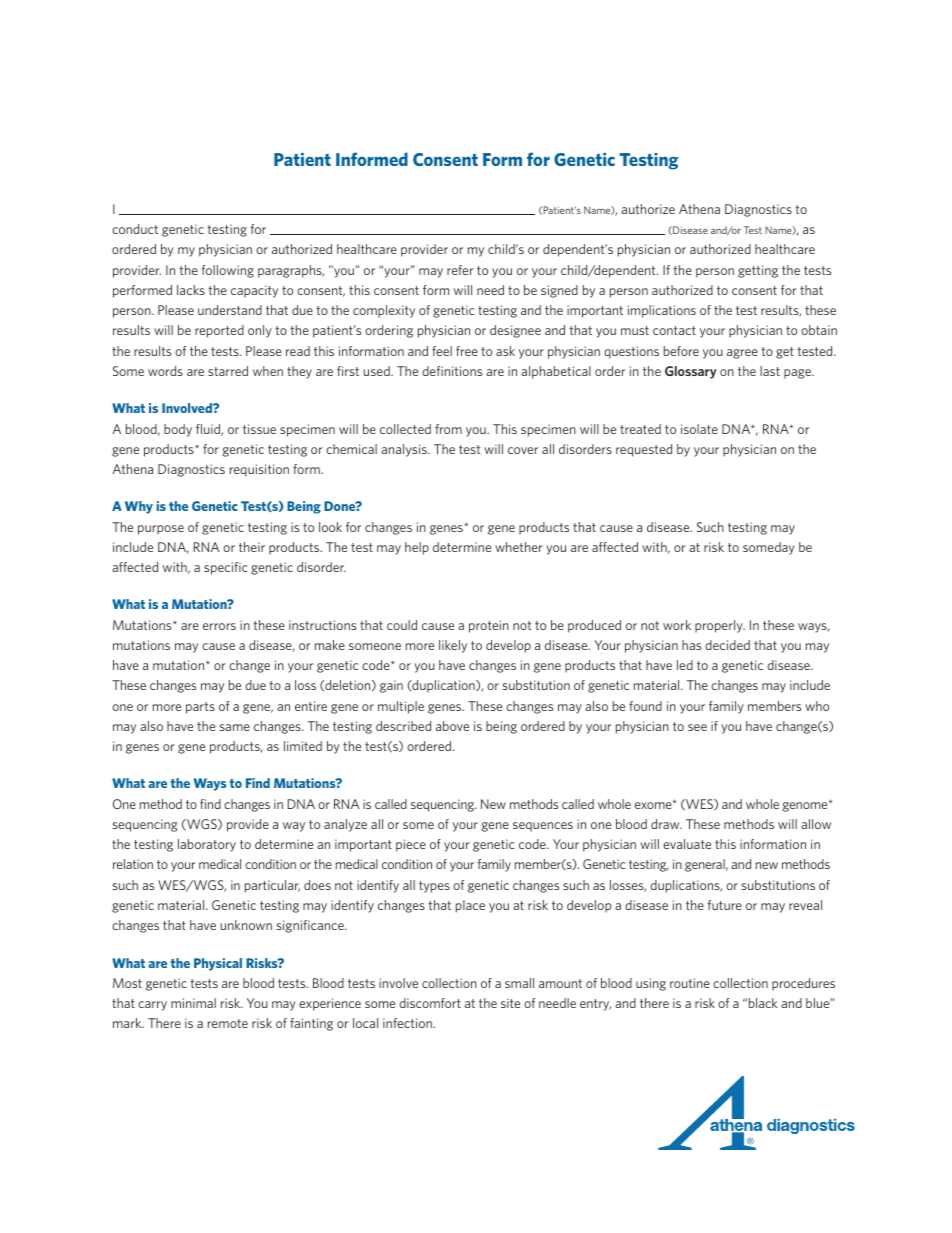 The image size is (952, 1233). What do you see at coordinates (806, 806) in the page?
I see `genome` at bounding box center [806, 806].
